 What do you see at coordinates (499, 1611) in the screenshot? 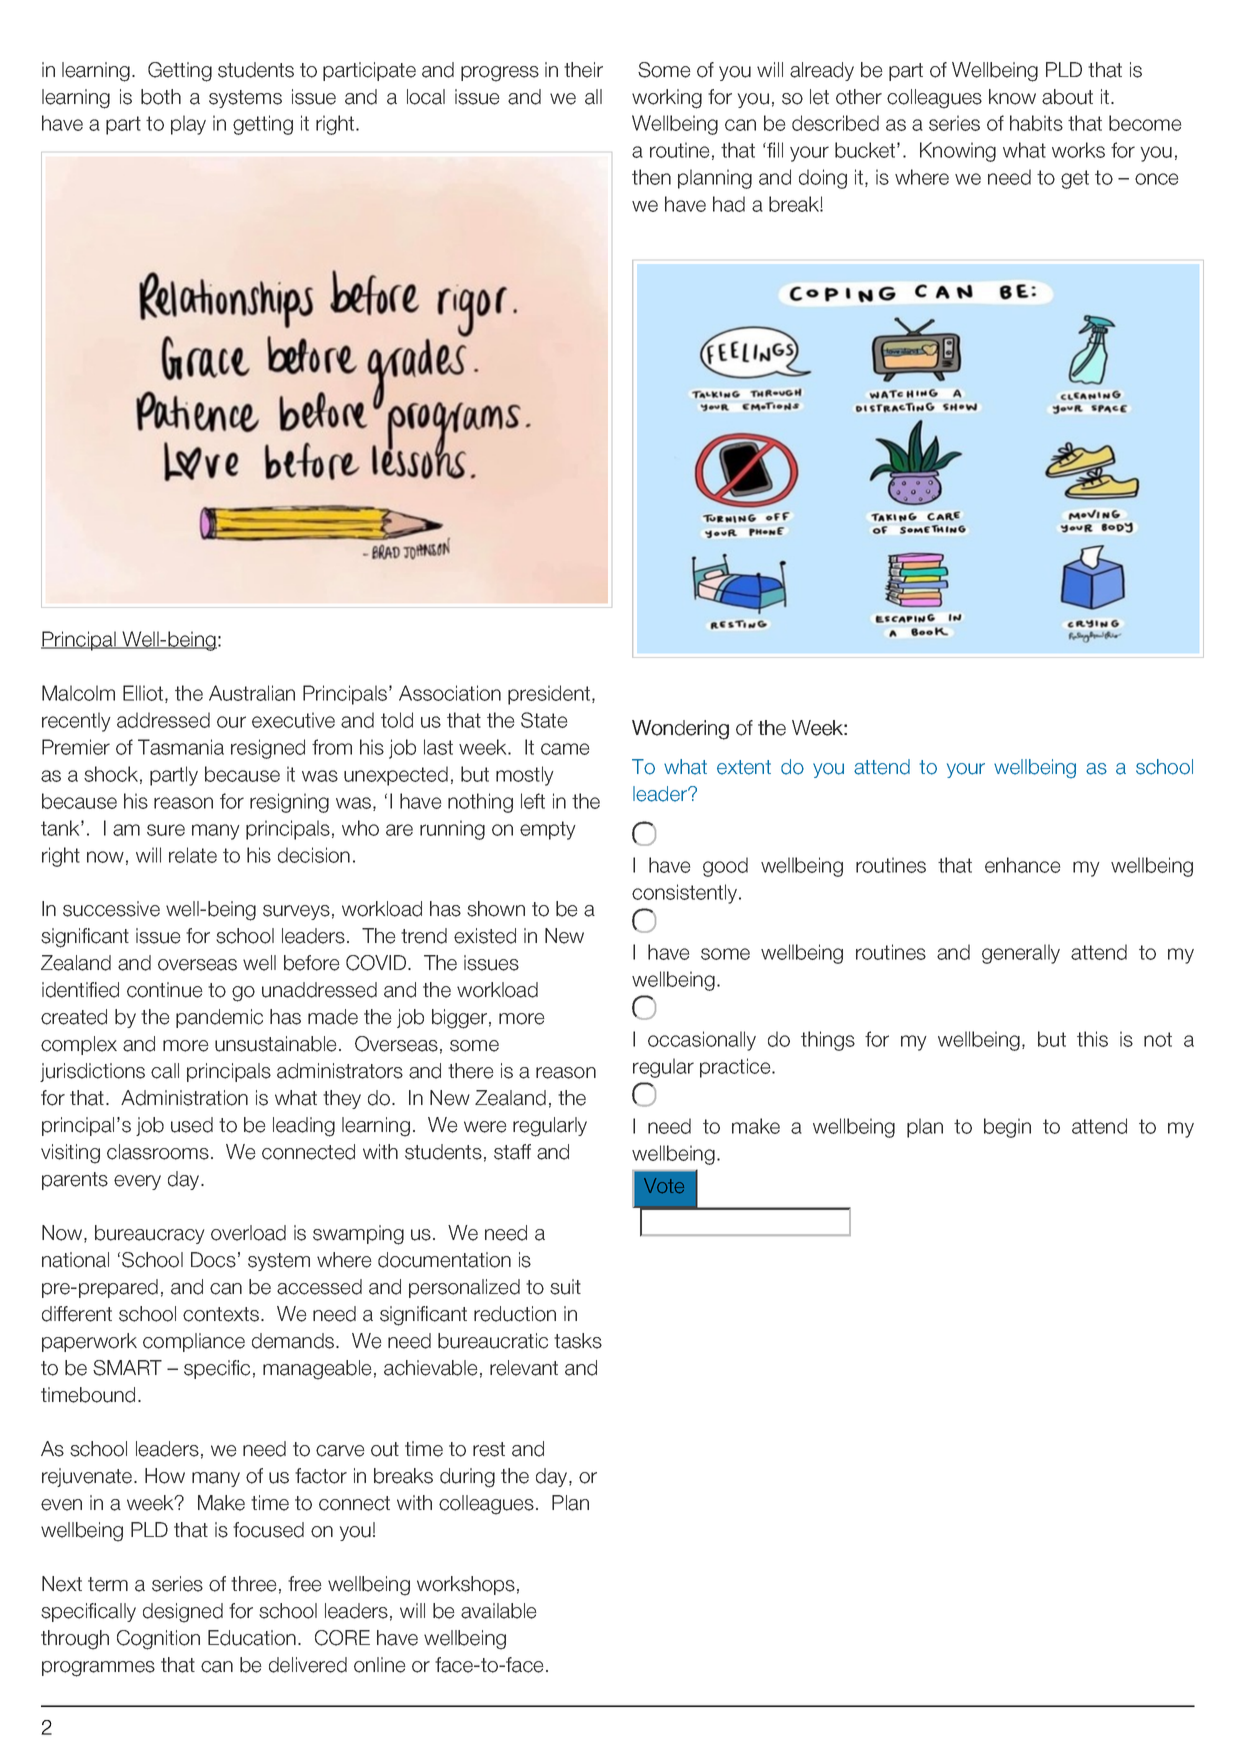
I see `available` at bounding box center [499, 1611].
